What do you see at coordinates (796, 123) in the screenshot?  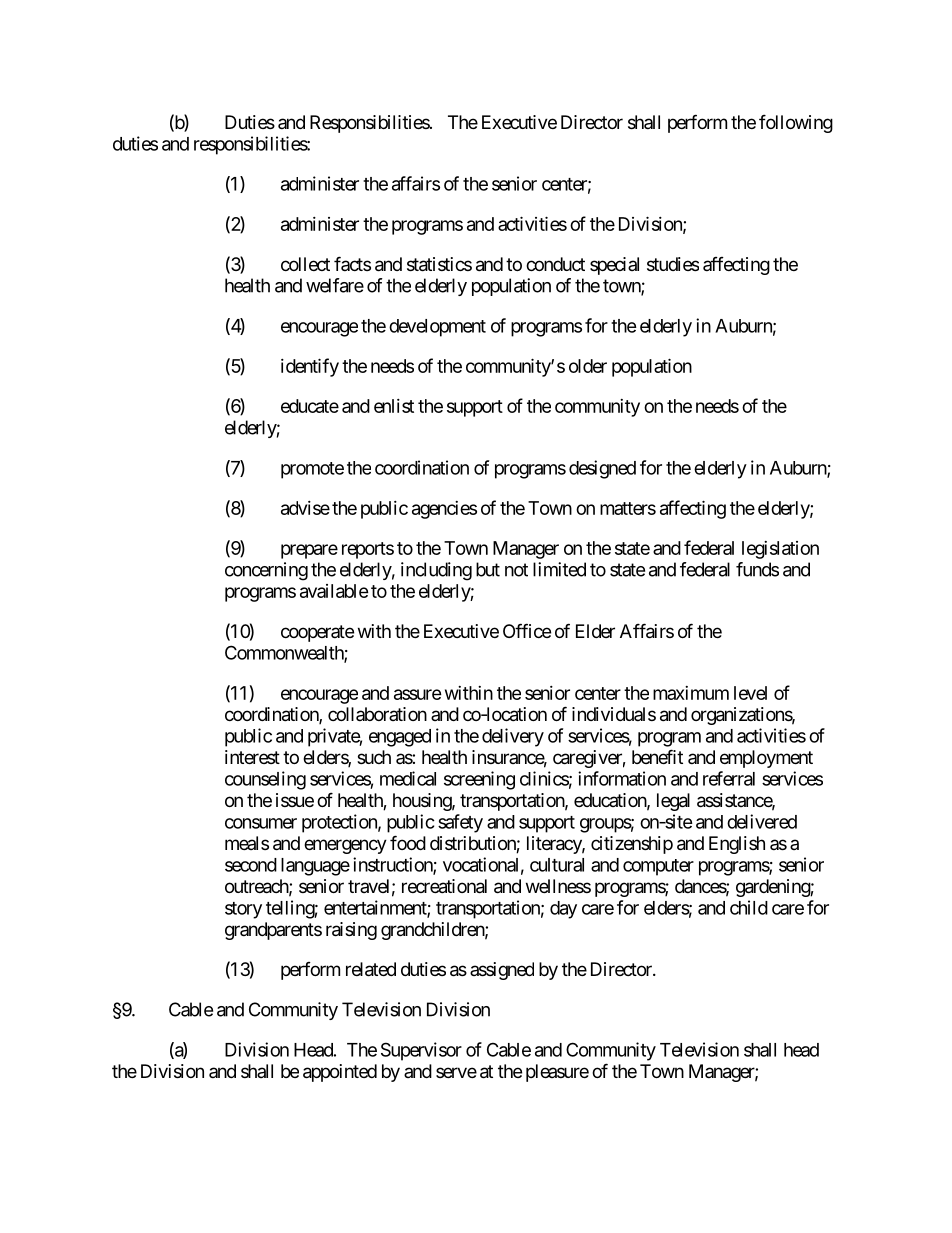 I see `following` at bounding box center [796, 123].
